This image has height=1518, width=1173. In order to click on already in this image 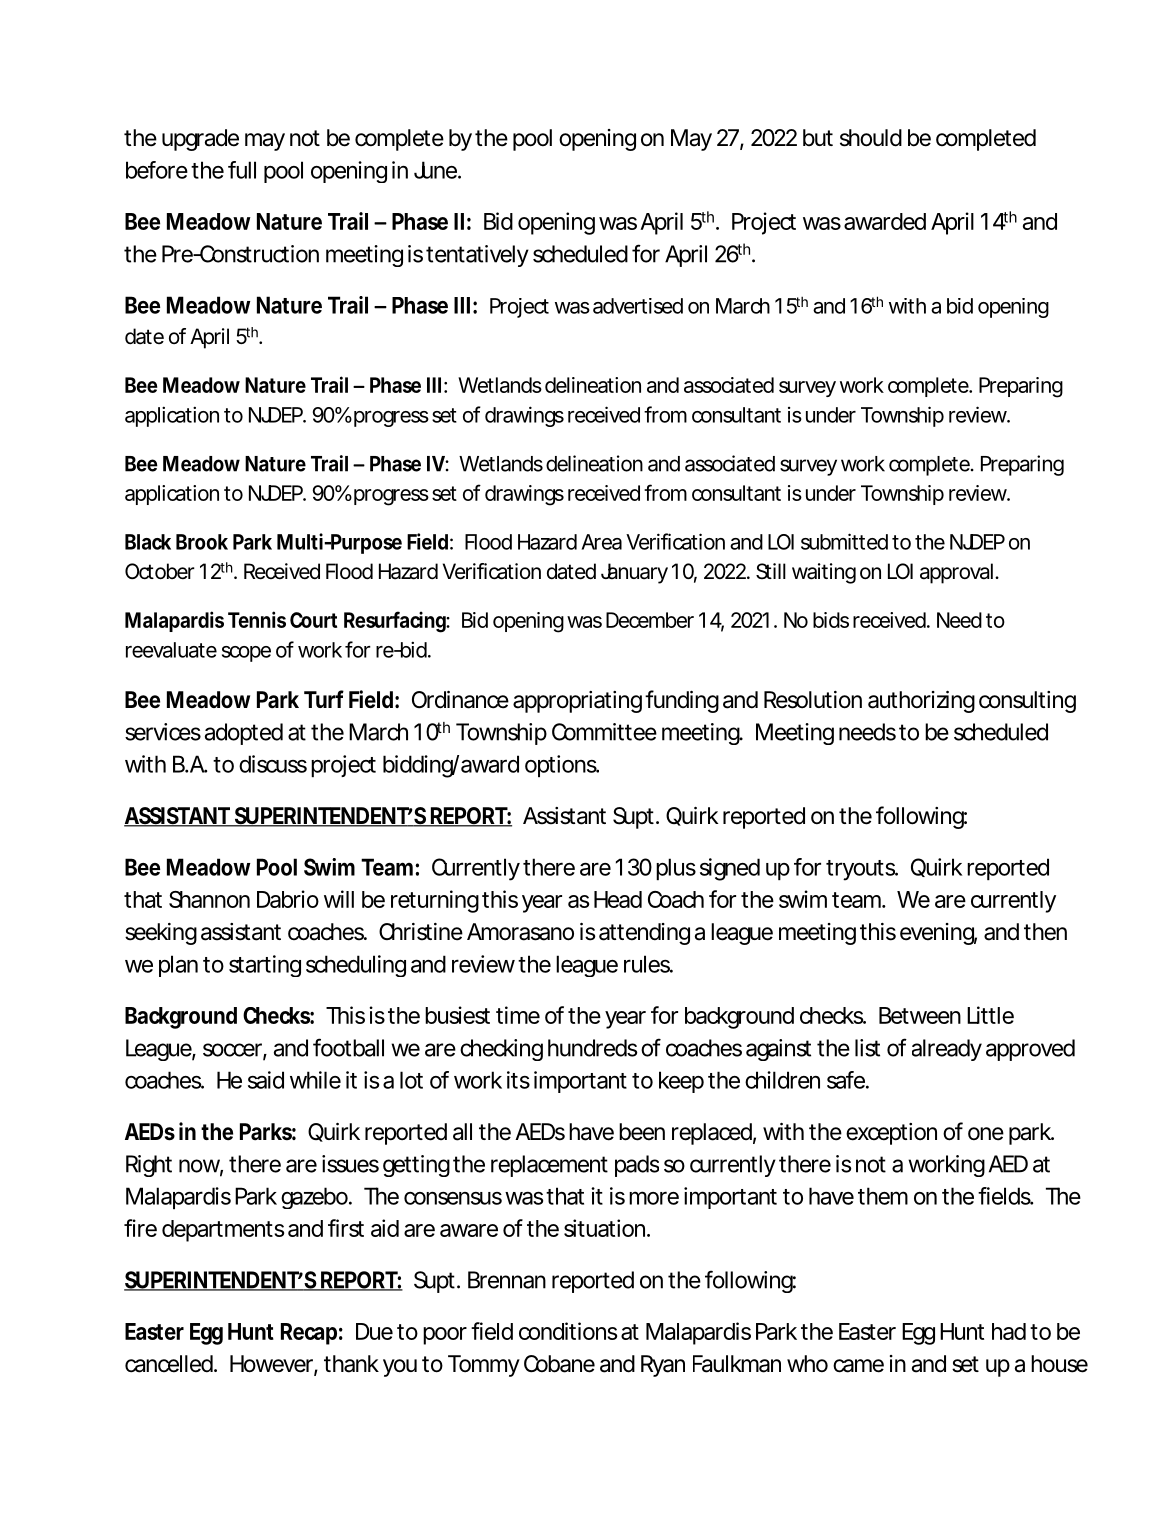, I will do `click(947, 1050)`.
